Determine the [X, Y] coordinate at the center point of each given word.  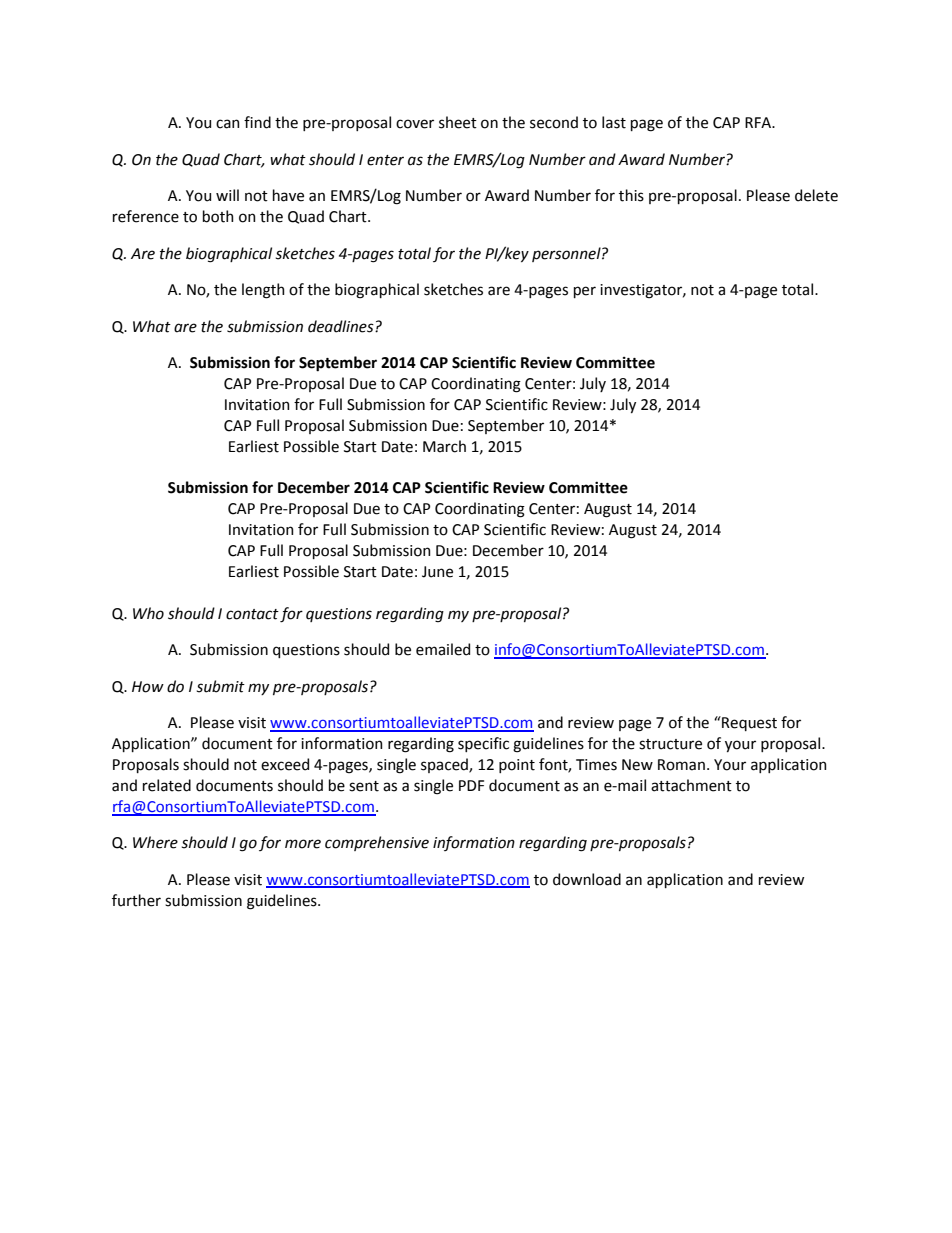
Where [155, 842]
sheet [458, 122]
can [228, 124]
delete [816, 195]
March [444, 446]
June [437, 572]
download [587, 879]
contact [252, 614]
